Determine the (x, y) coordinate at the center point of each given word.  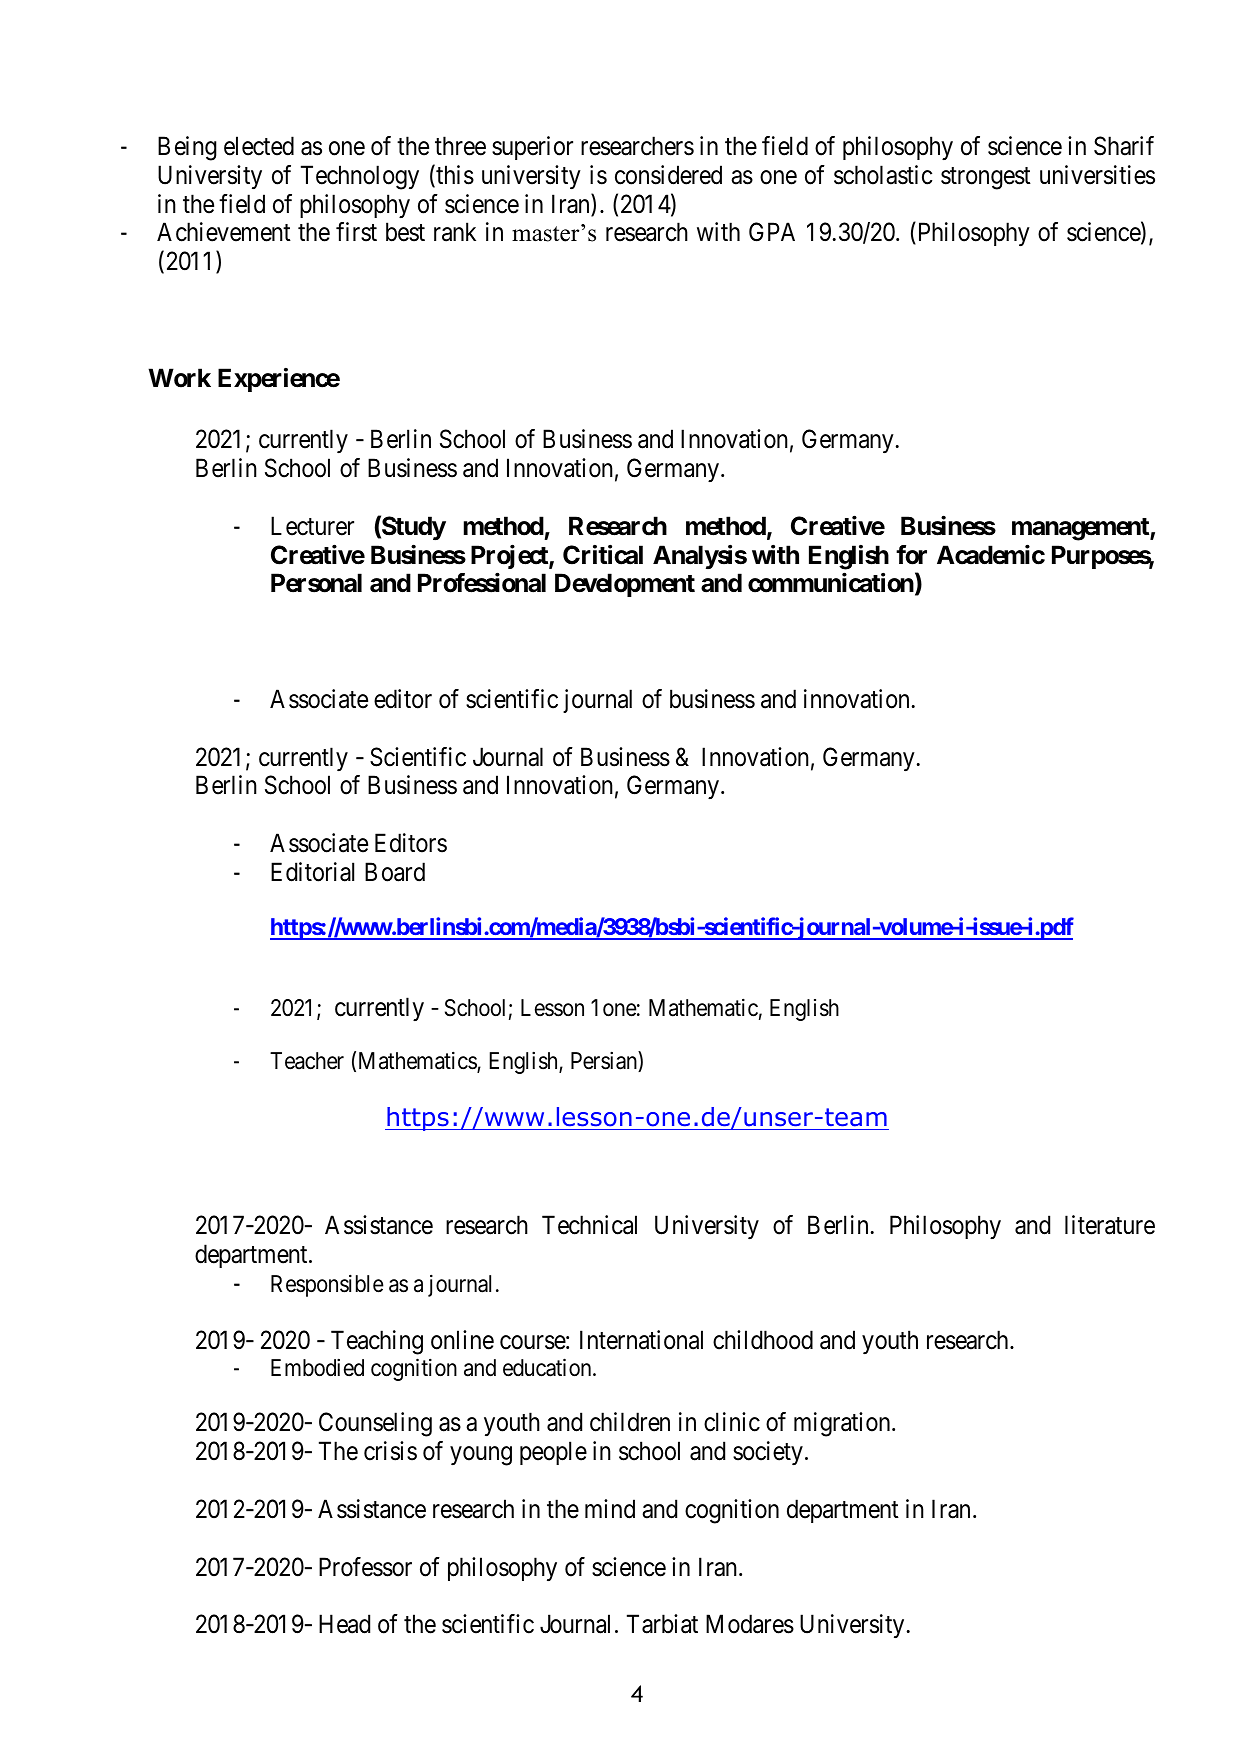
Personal (316, 583)
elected (259, 146)
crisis (390, 1451)
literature (1110, 1225)
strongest (986, 178)
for (911, 555)
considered (668, 175)
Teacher (307, 1061)
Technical (589, 1225)
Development (625, 585)
